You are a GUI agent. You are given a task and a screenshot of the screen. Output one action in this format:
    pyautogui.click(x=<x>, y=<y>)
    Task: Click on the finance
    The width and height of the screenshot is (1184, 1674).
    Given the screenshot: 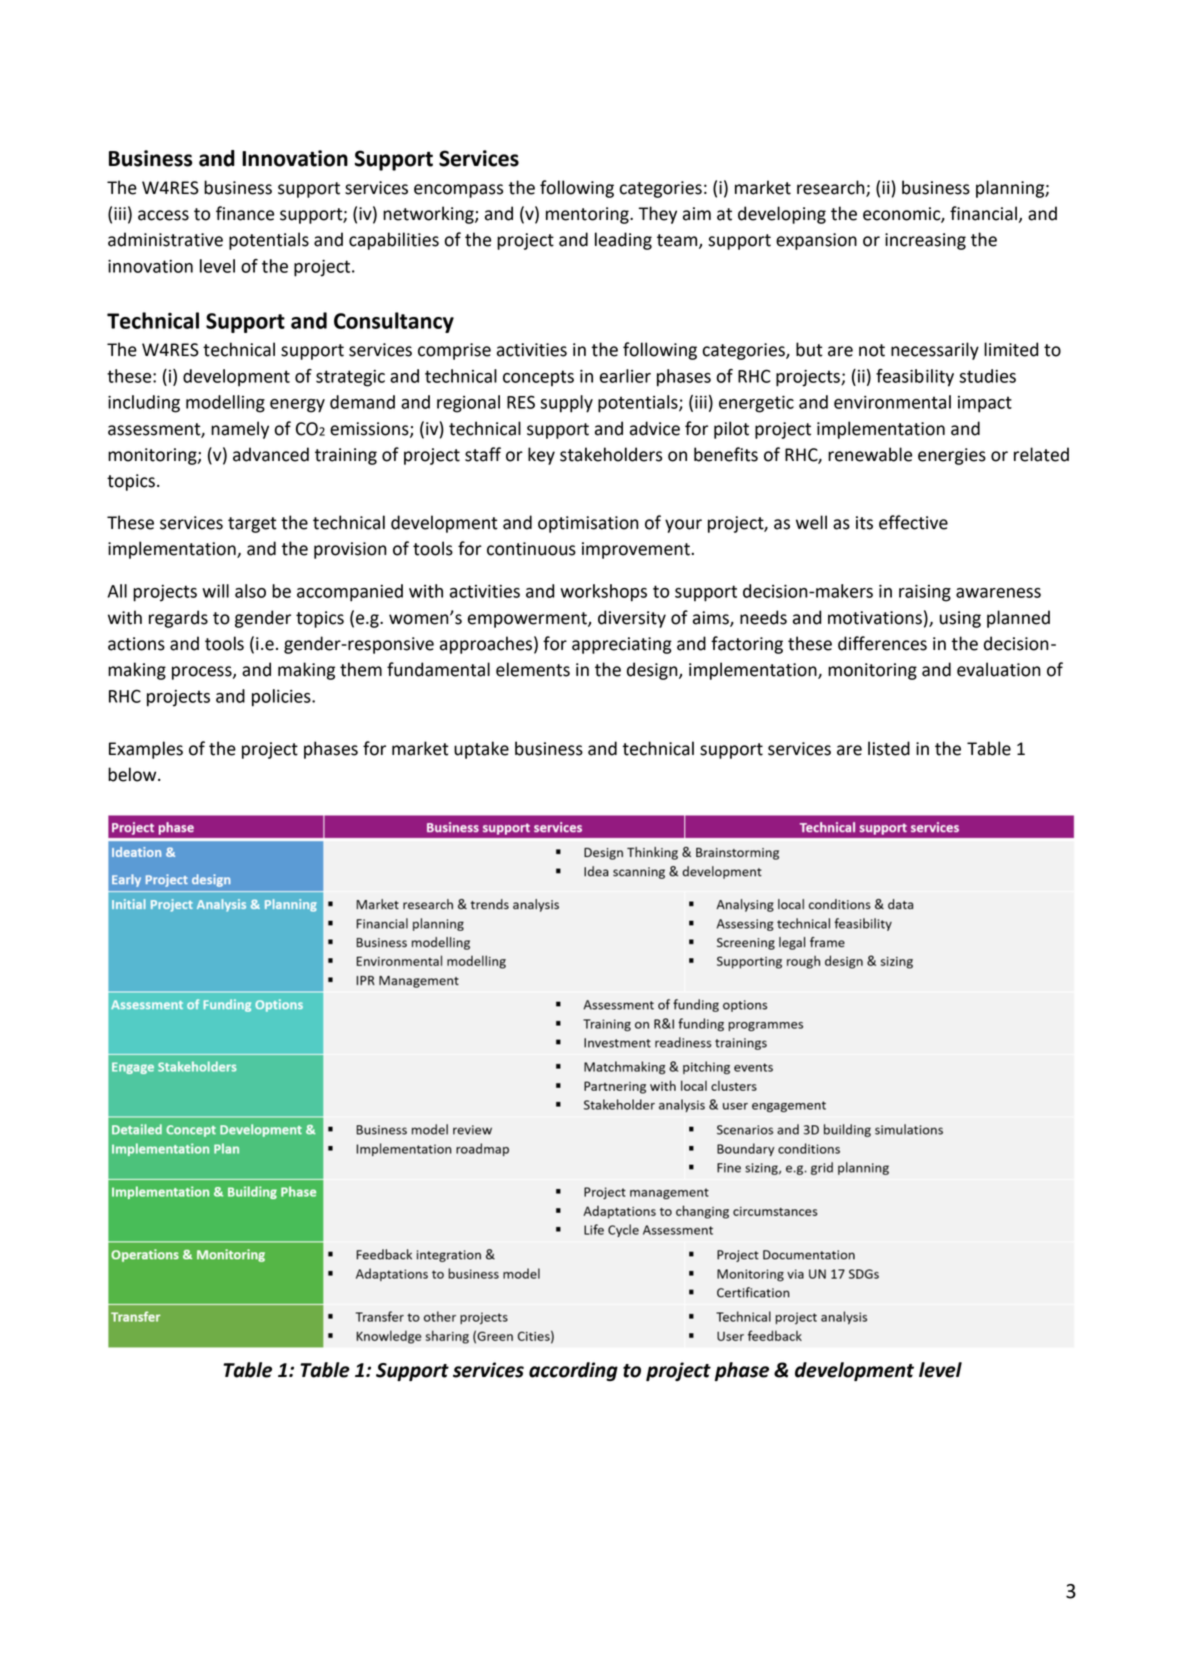 What is the action you would take?
    pyautogui.click(x=245, y=213)
